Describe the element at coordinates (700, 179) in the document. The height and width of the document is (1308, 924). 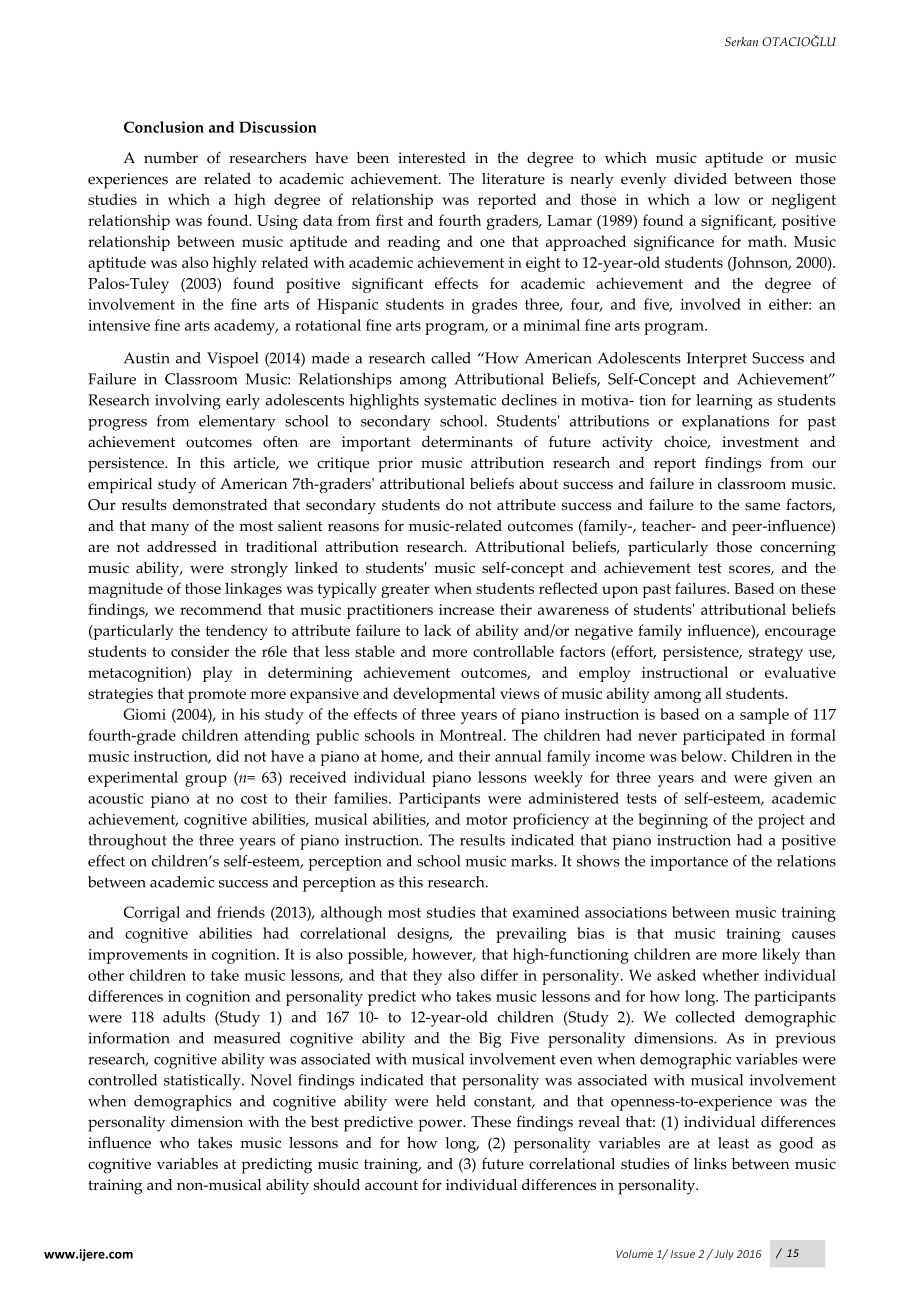
I see `divided` at that location.
